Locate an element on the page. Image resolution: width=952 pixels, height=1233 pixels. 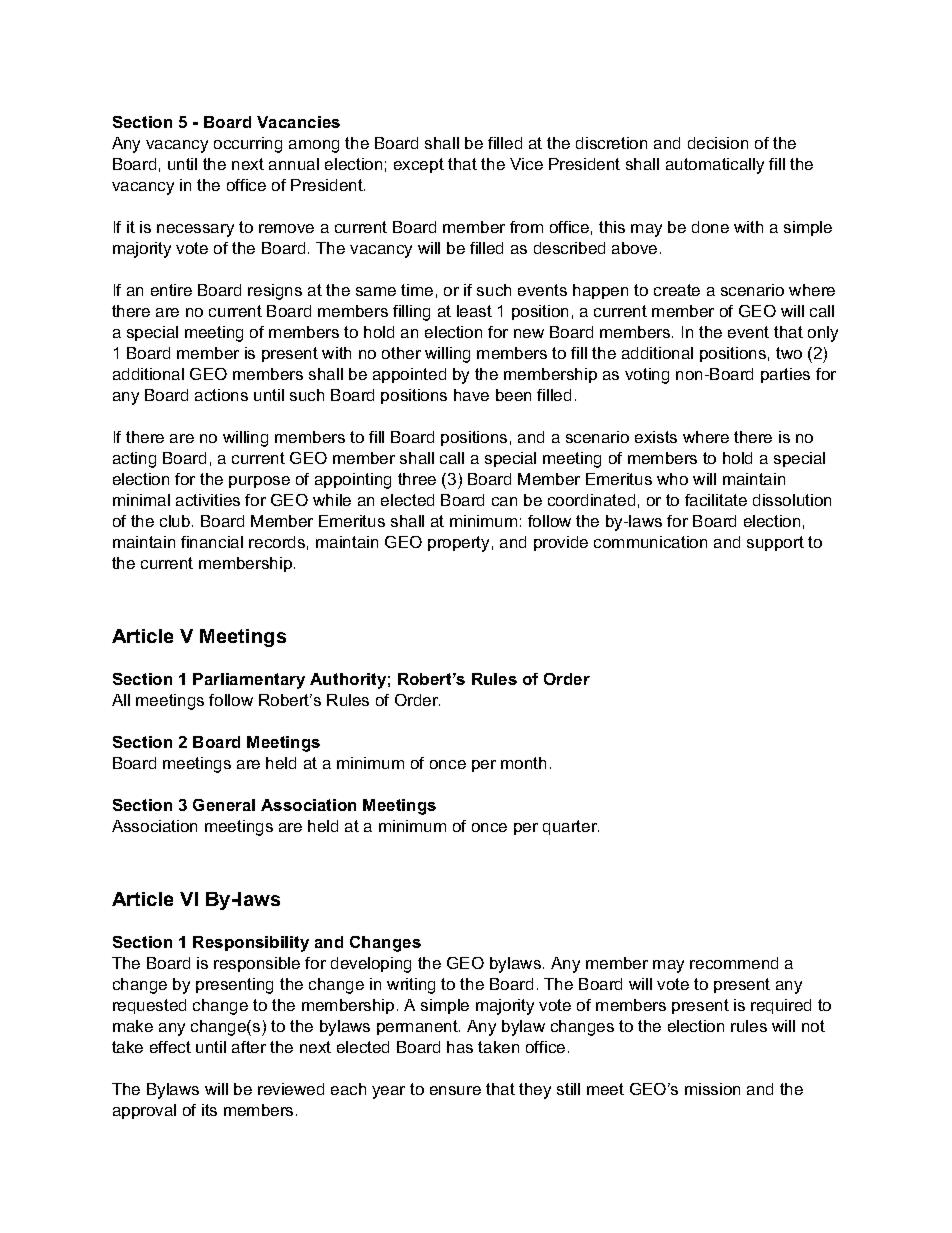
its is located at coordinates (209, 1110).
